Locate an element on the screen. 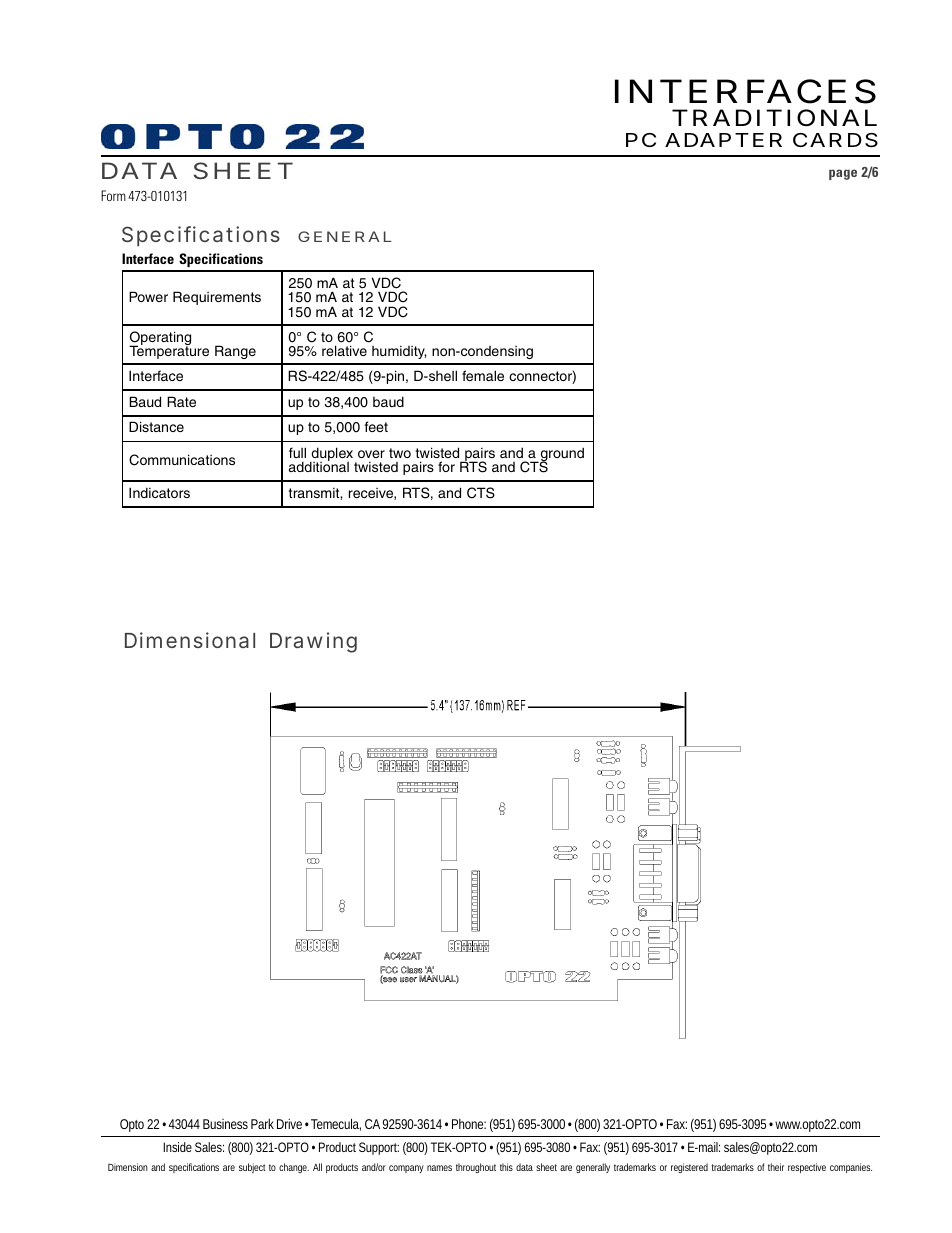  ground is located at coordinates (561, 455).
